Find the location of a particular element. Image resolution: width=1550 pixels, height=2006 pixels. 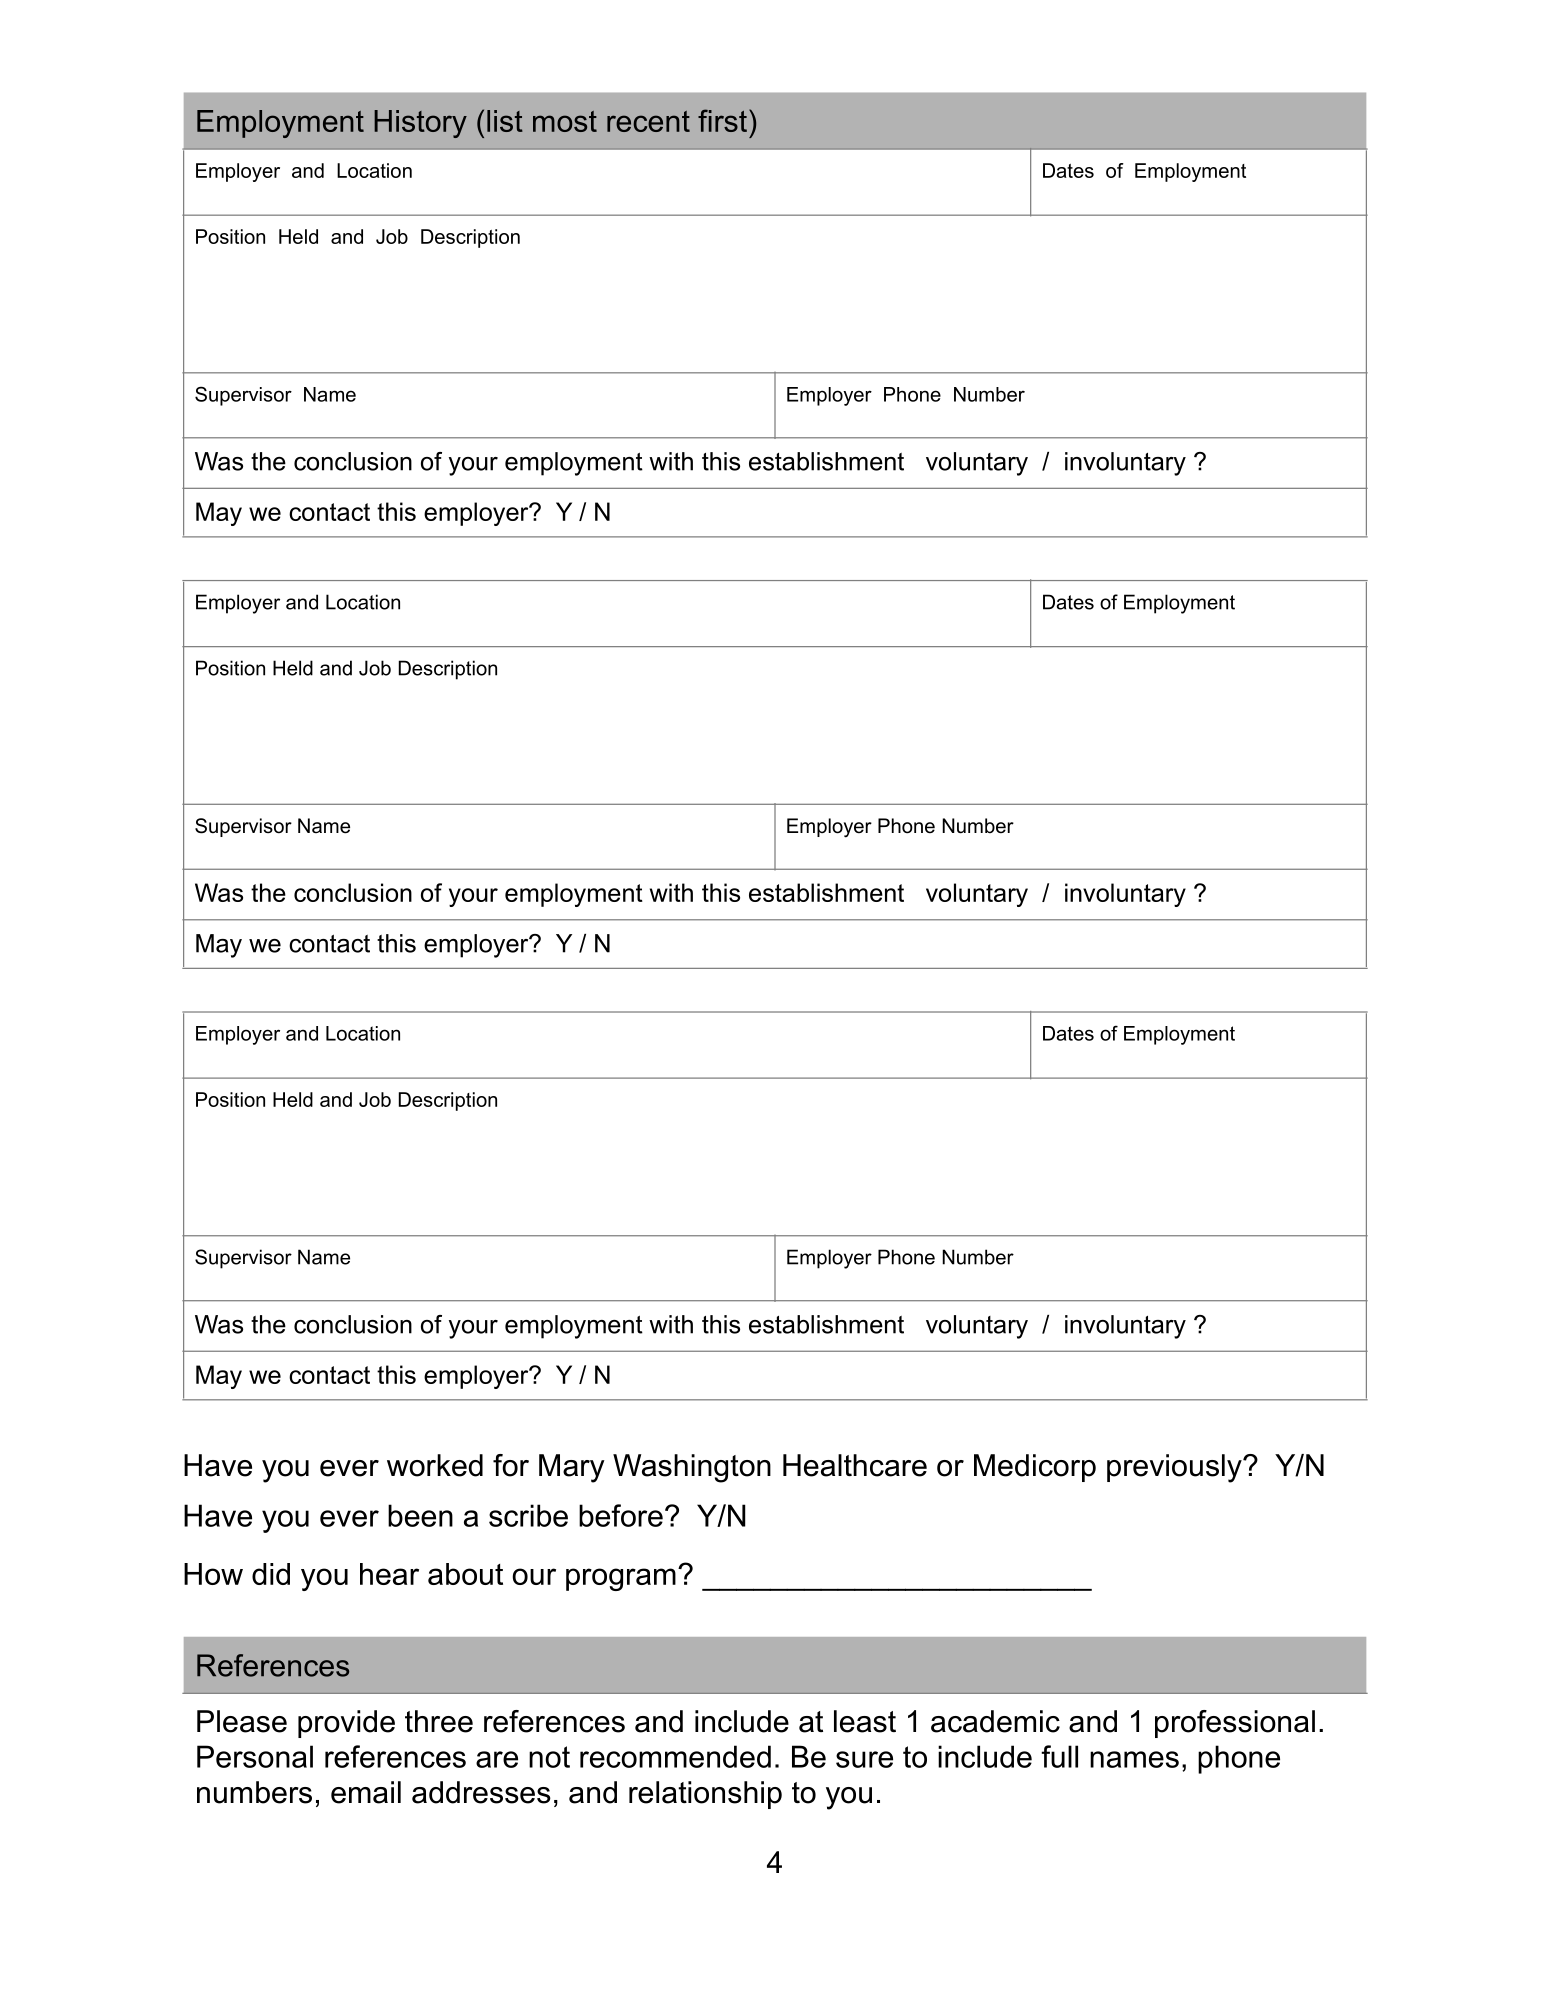

provide is located at coordinates (346, 1724).
